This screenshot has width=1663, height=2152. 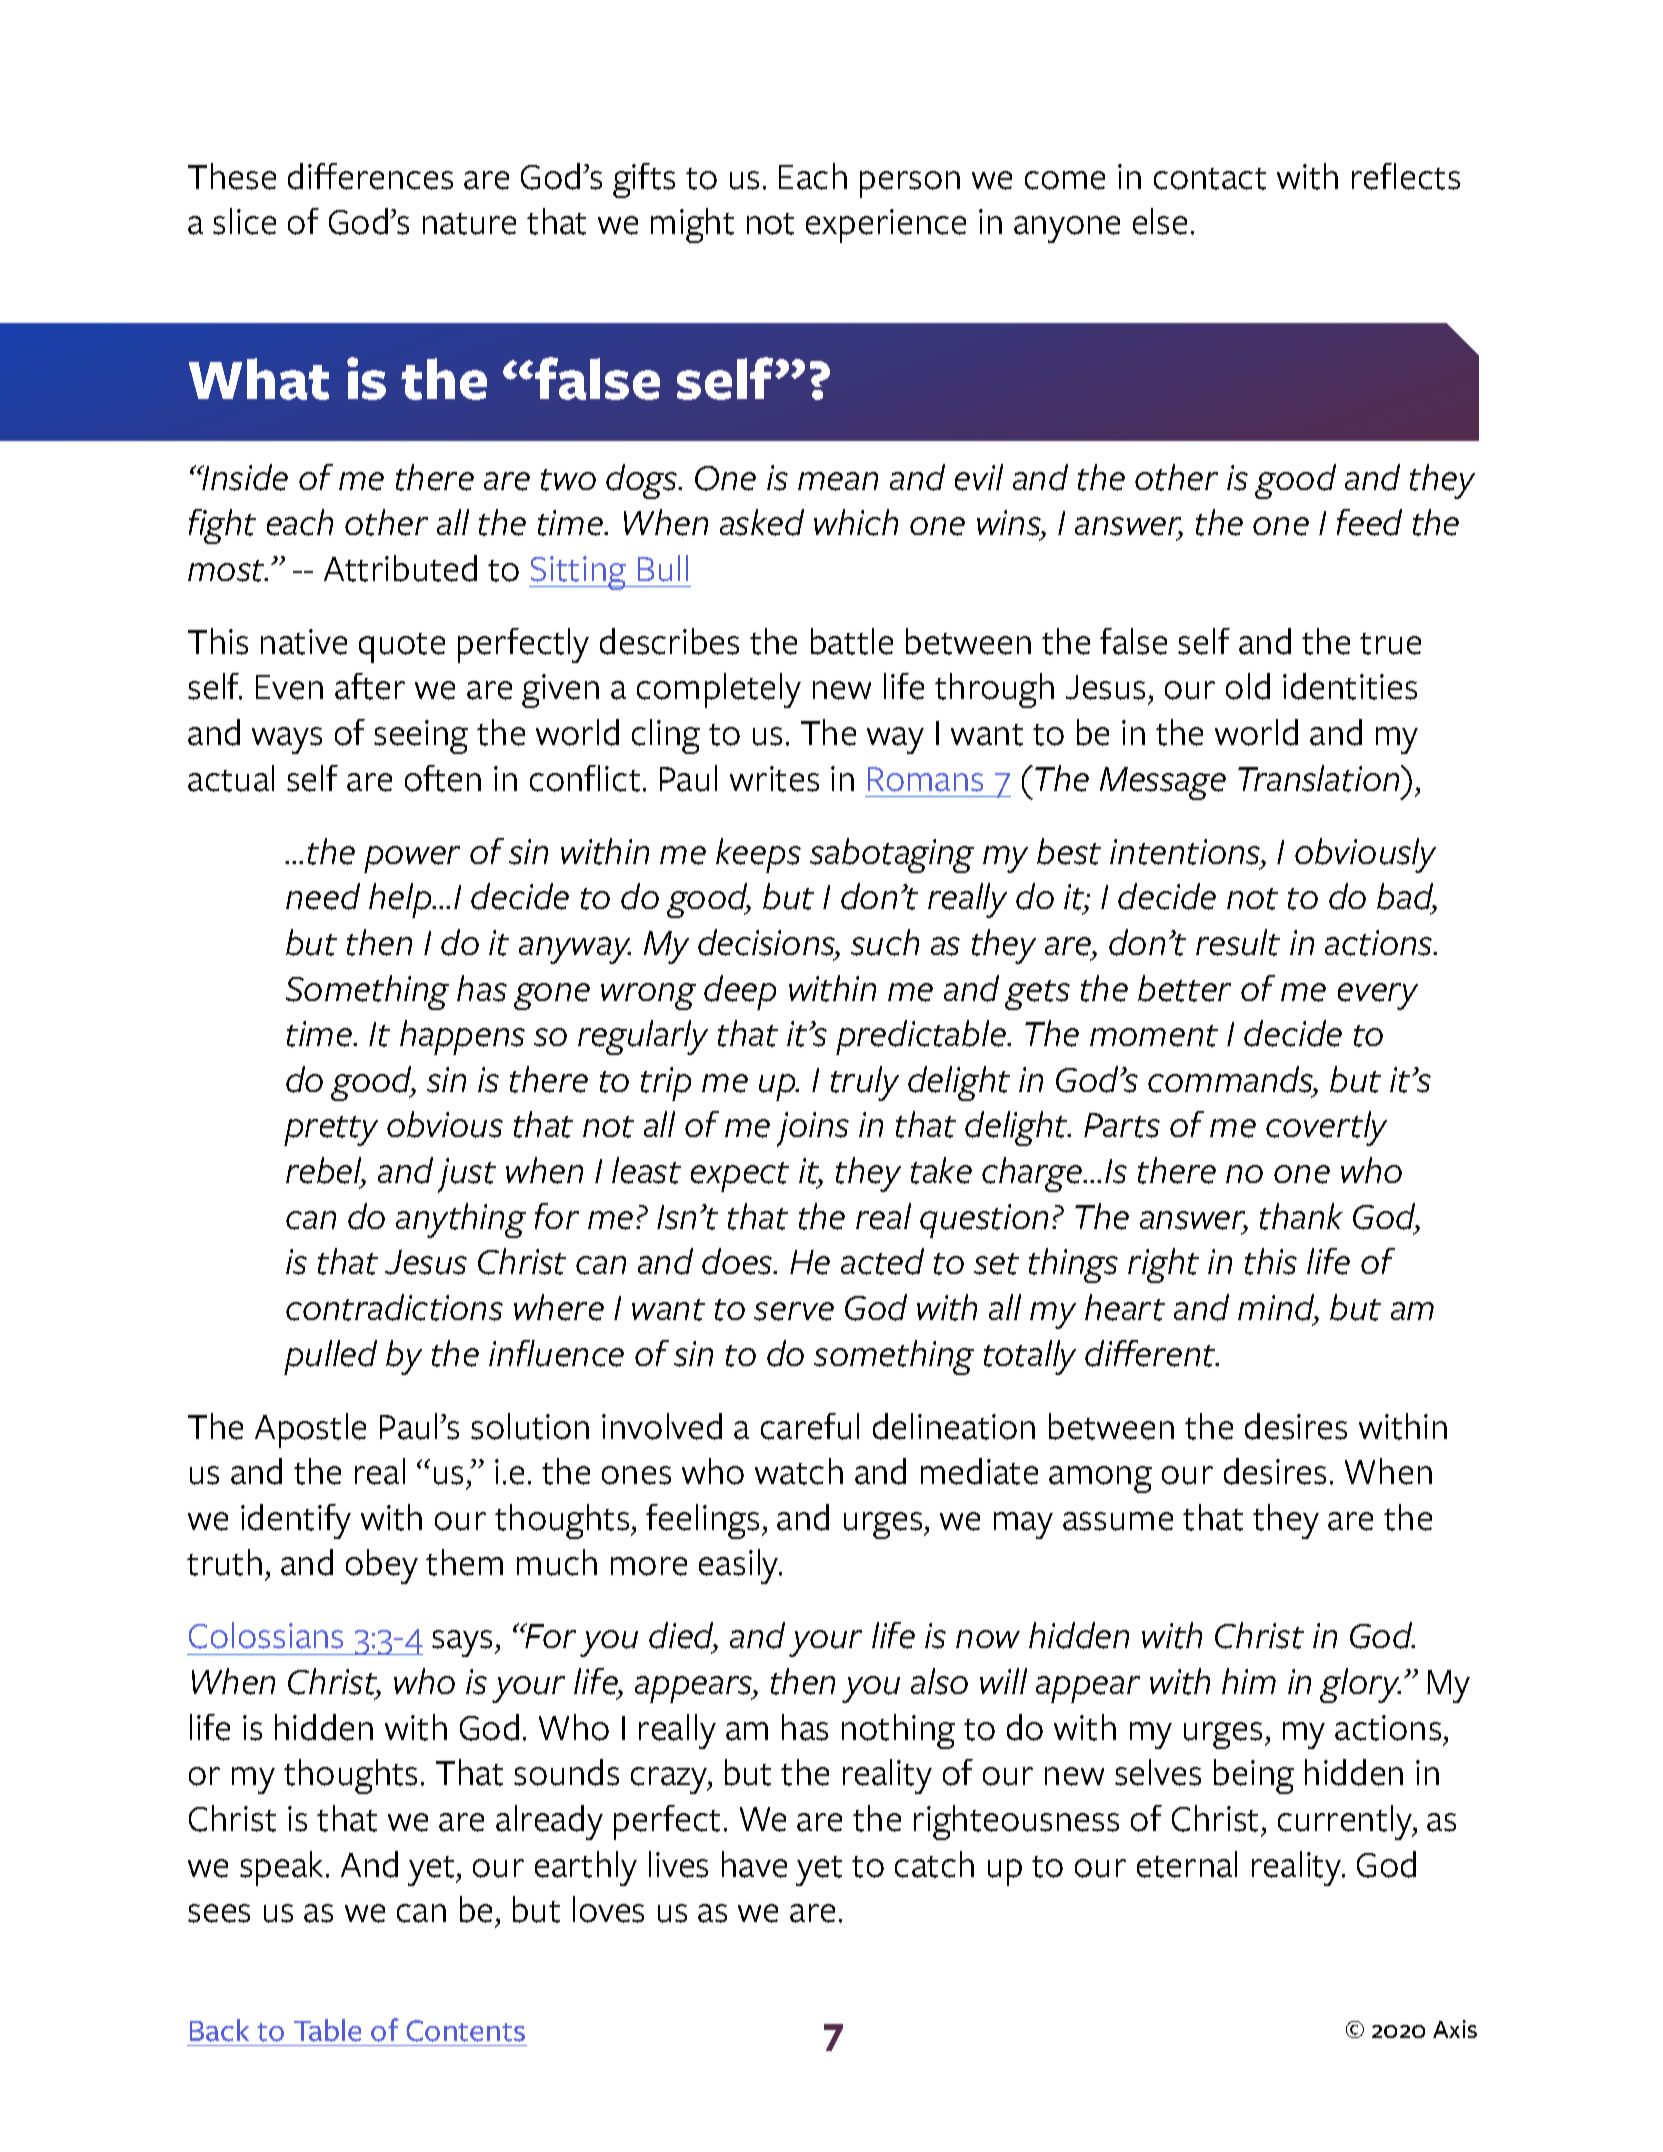 I want to click on Contents, so click(x=465, y=2031).
